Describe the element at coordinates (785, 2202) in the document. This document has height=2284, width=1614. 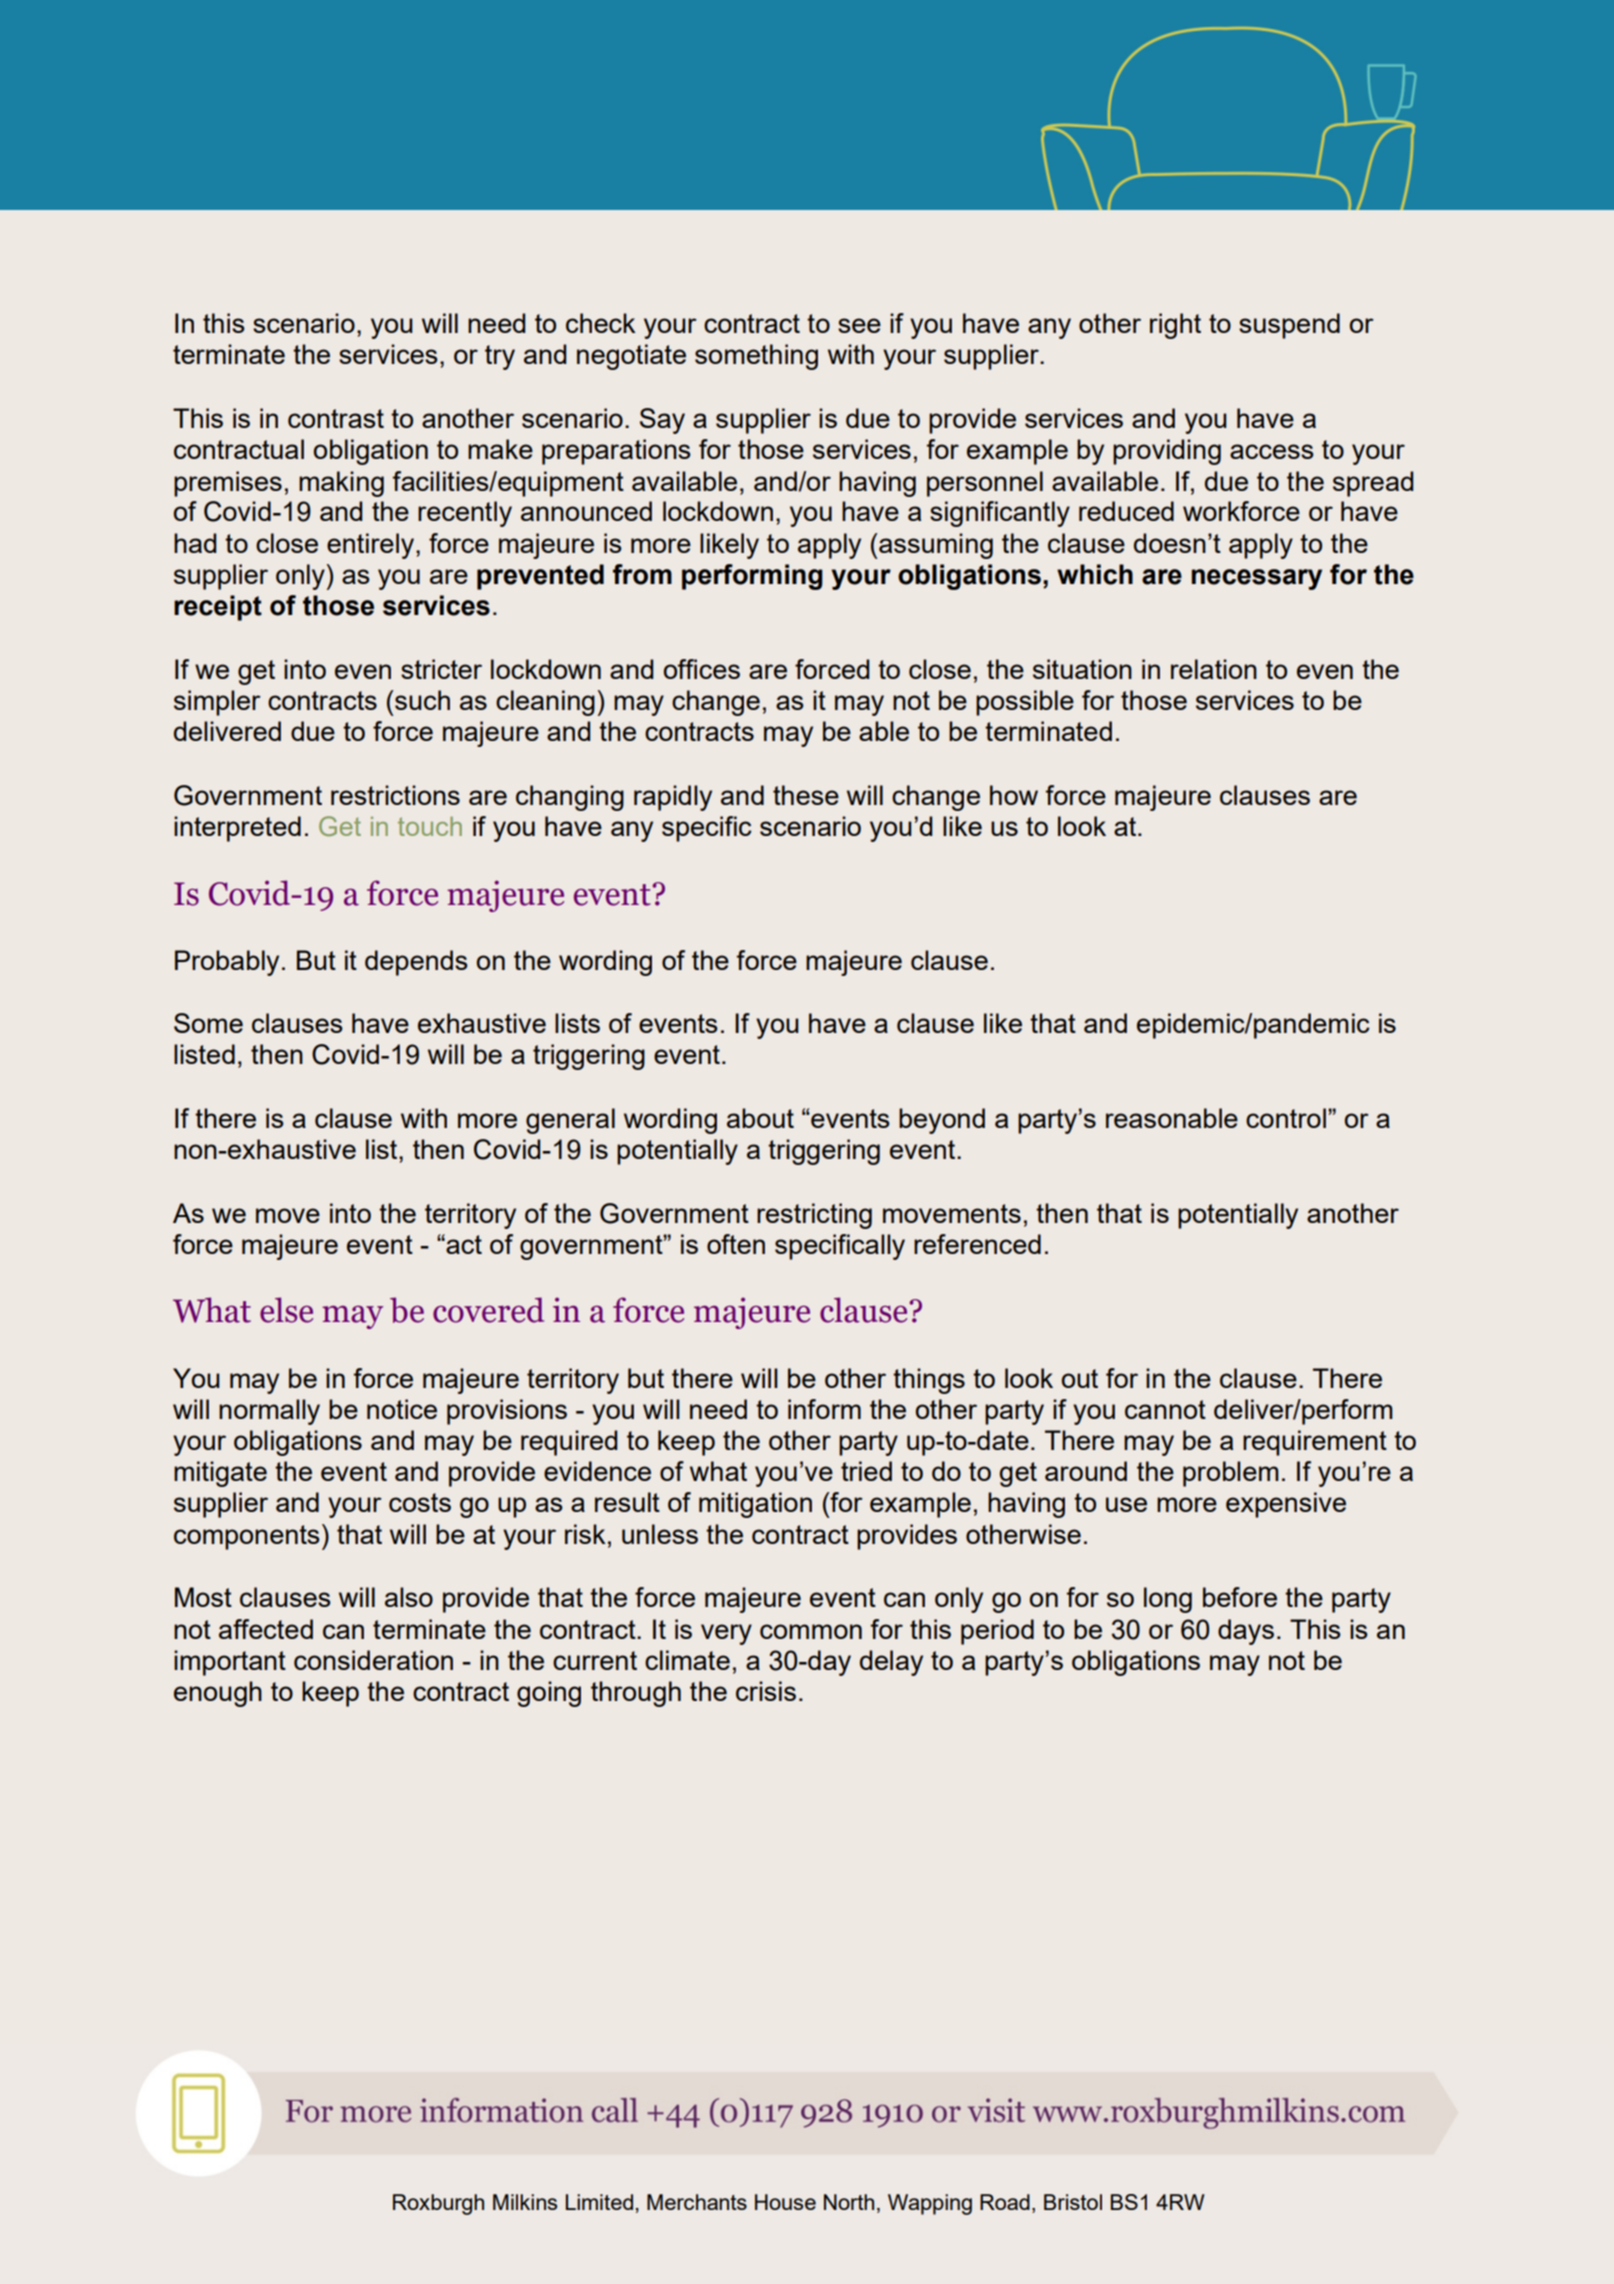
I see `House` at that location.
